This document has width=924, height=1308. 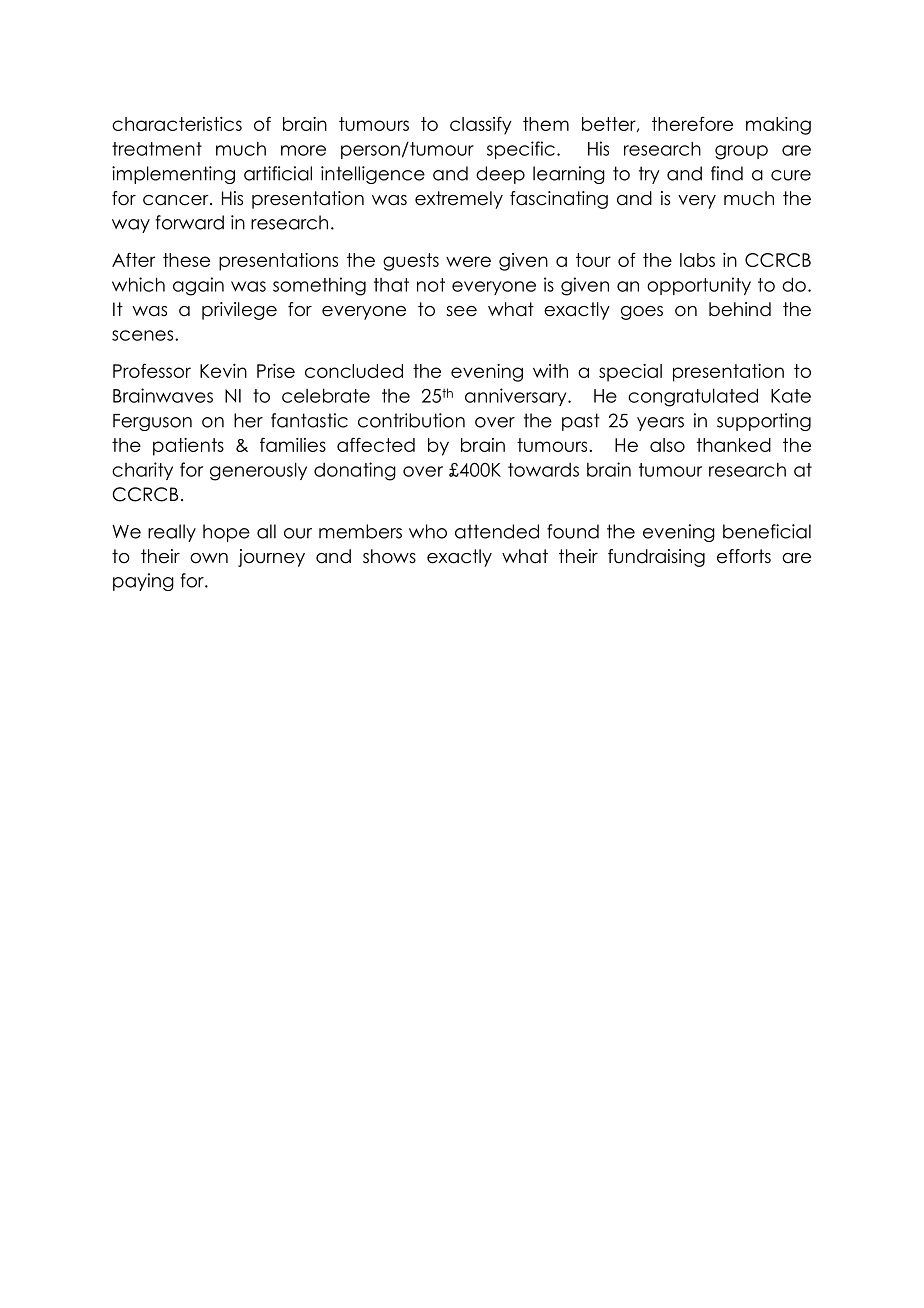 What do you see at coordinates (188, 447) in the document?
I see `patients` at bounding box center [188, 447].
